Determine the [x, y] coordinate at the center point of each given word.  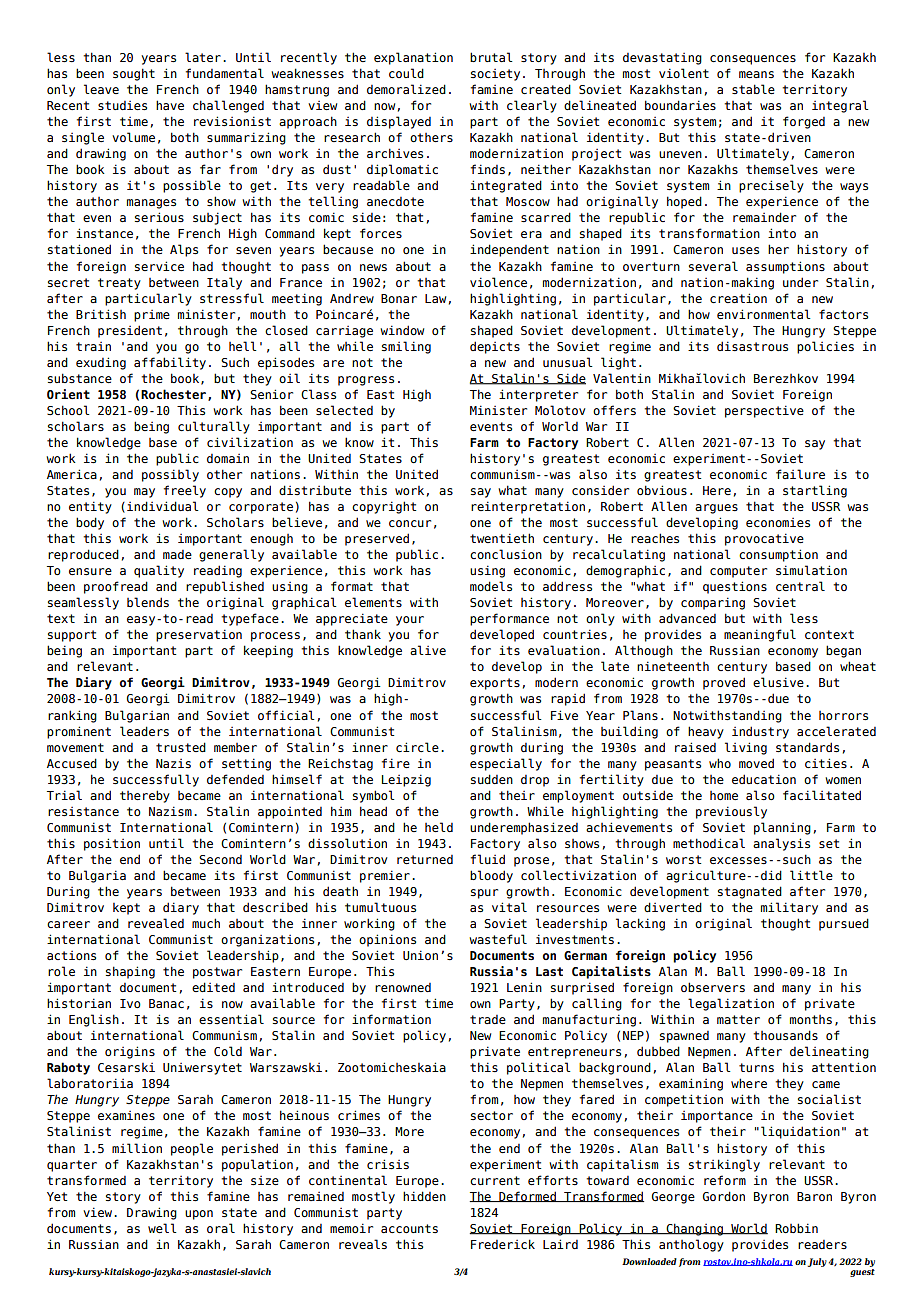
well [162, 1228]
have [170, 105]
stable [753, 89]
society [495, 75]
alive [428, 650]
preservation [199, 635]
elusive [778, 682]
